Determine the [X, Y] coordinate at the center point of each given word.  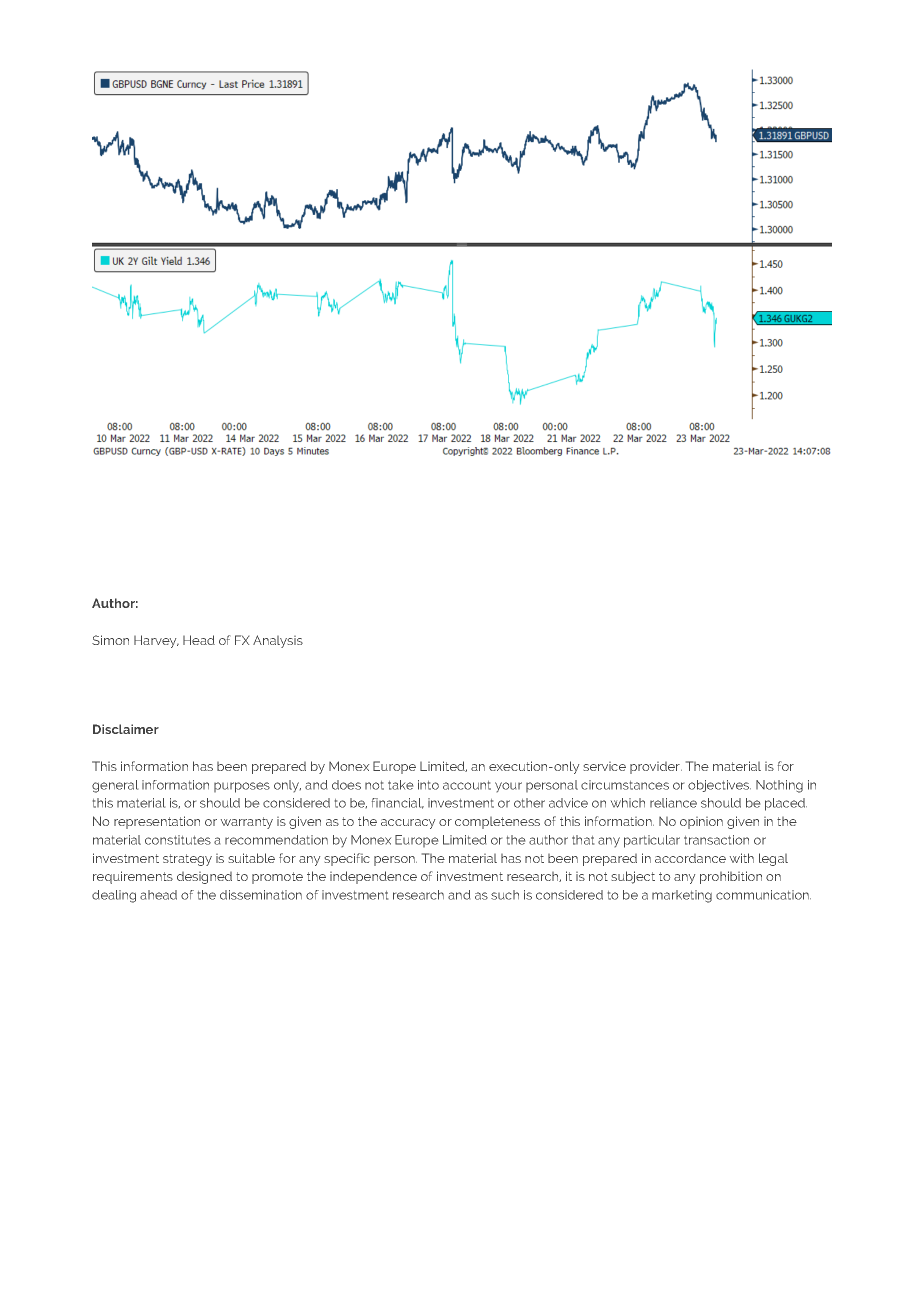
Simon [110, 640]
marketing [682, 896]
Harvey [156, 641]
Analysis [278, 641]
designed [204, 878]
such [505, 895]
